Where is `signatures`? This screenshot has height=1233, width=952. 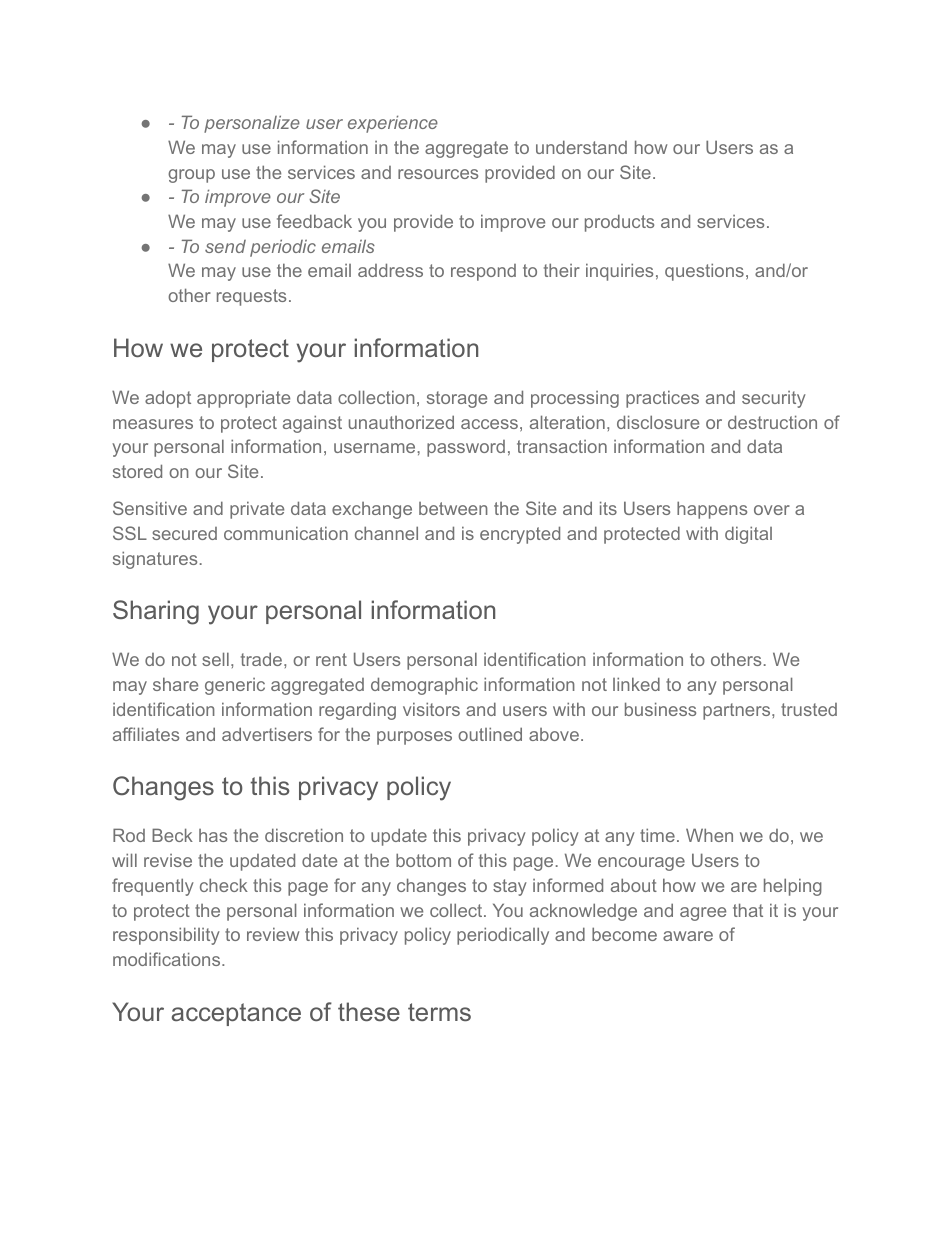
signatures is located at coordinates (155, 560).
